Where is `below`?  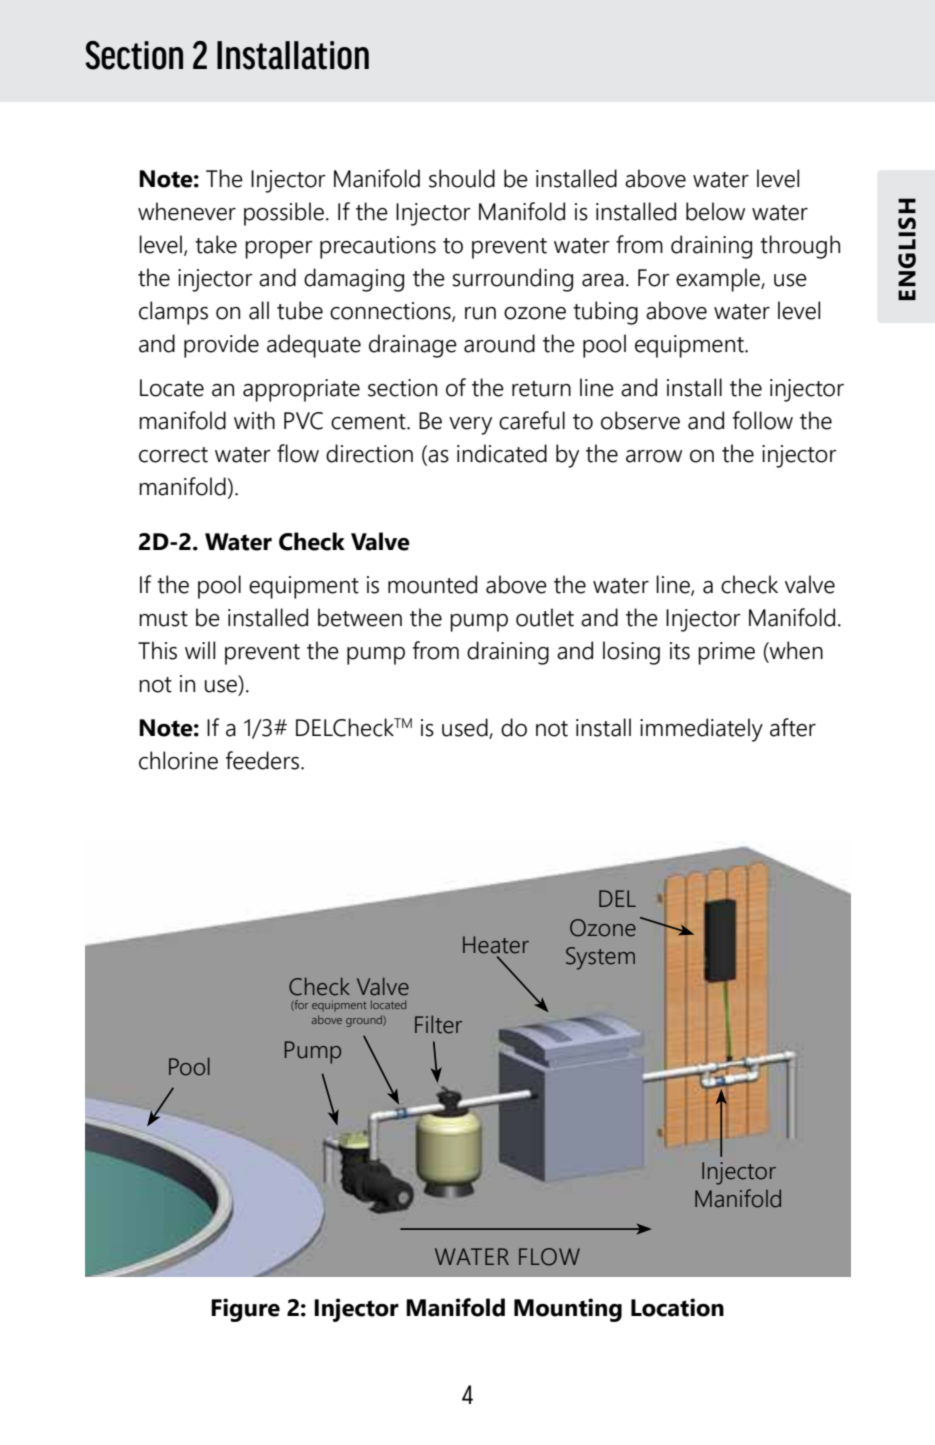
below is located at coordinates (715, 211).
